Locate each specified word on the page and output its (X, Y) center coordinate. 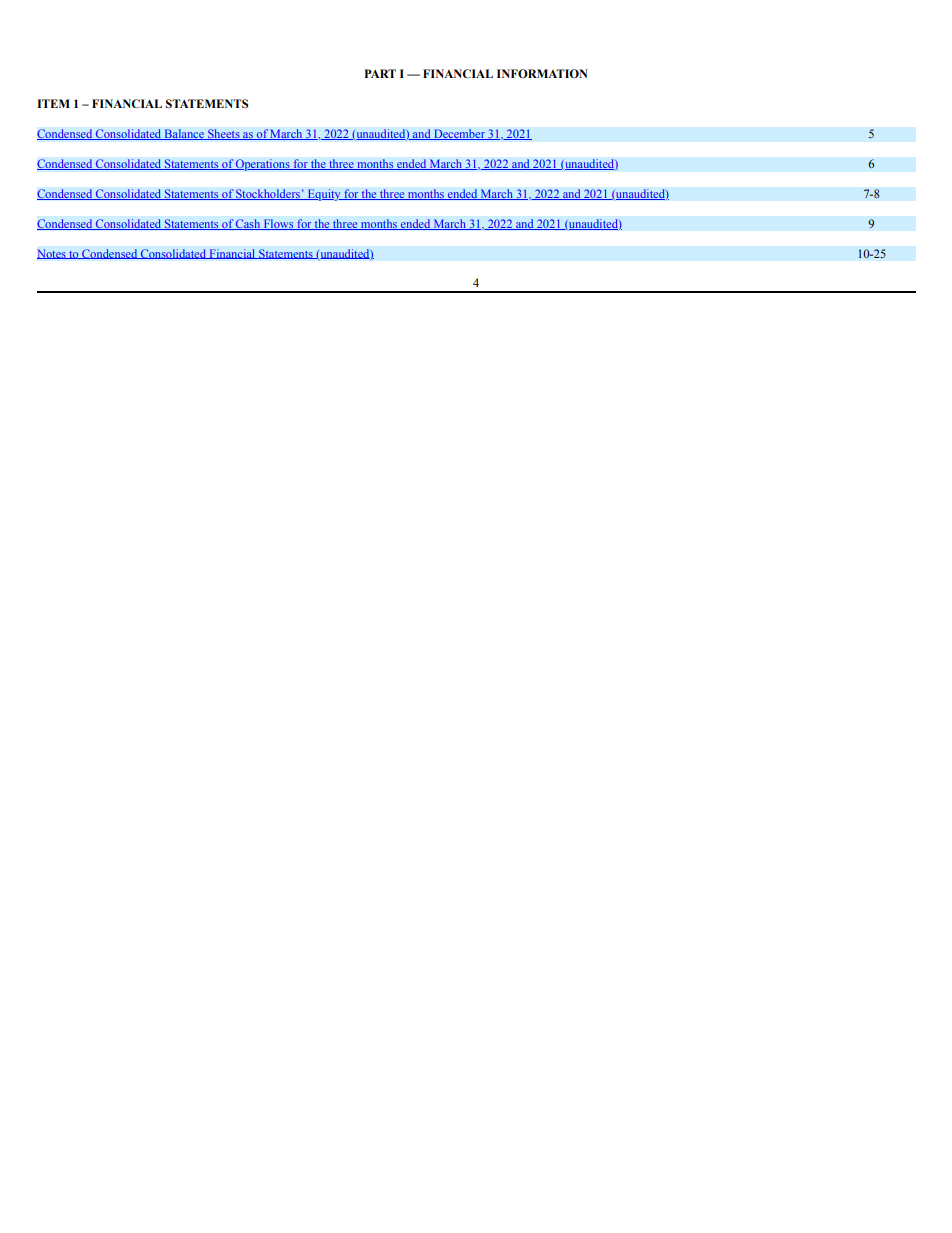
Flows (278, 224)
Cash (248, 224)
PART (380, 73)
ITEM (53, 103)
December (459, 134)
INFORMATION (542, 73)
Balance (184, 134)
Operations (263, 165)
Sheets (224, 134)
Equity (324, 195)
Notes (52, 254)
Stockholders (268, 194)
